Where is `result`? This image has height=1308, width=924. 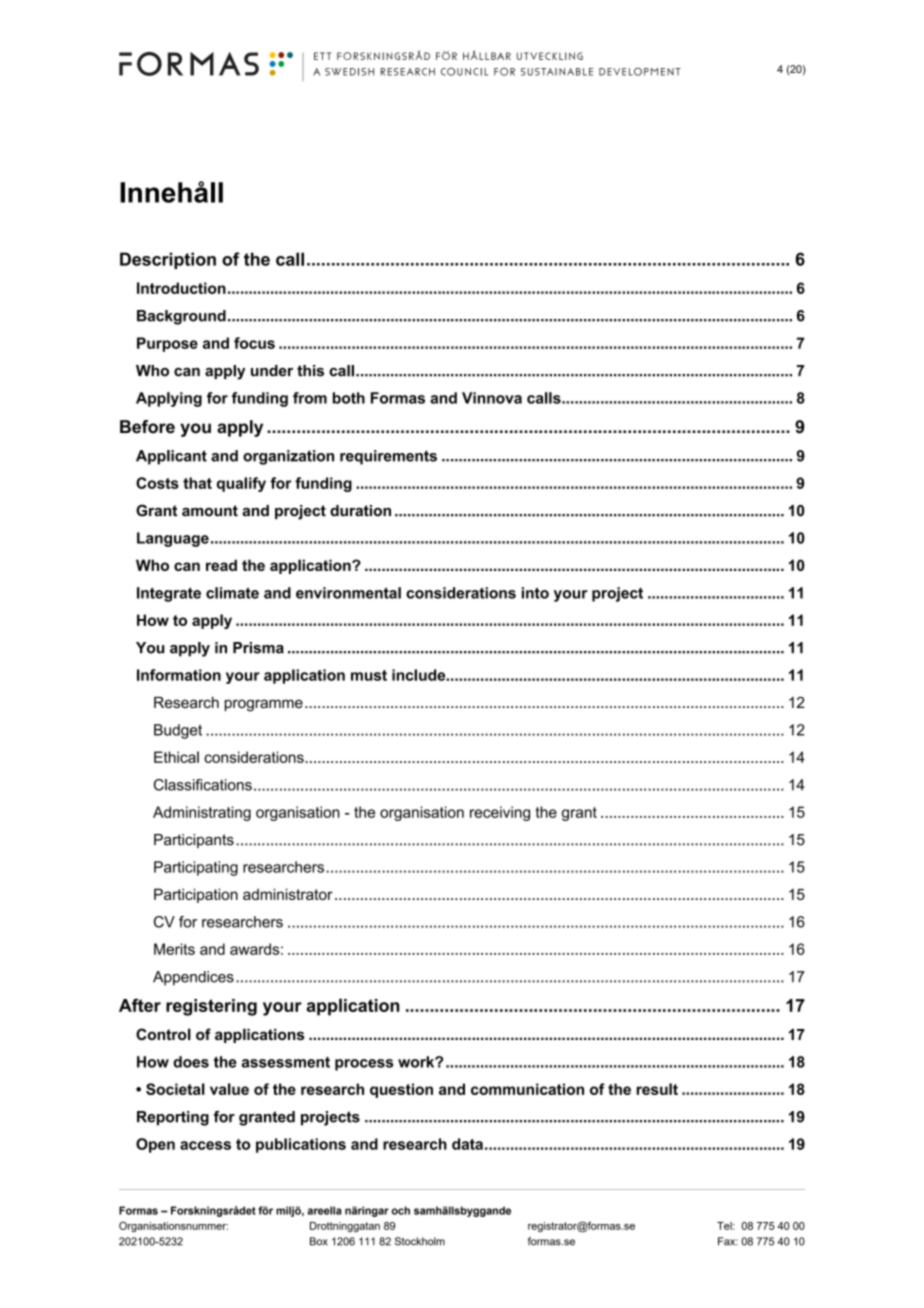
result is located at coordinates (657, 1089).
